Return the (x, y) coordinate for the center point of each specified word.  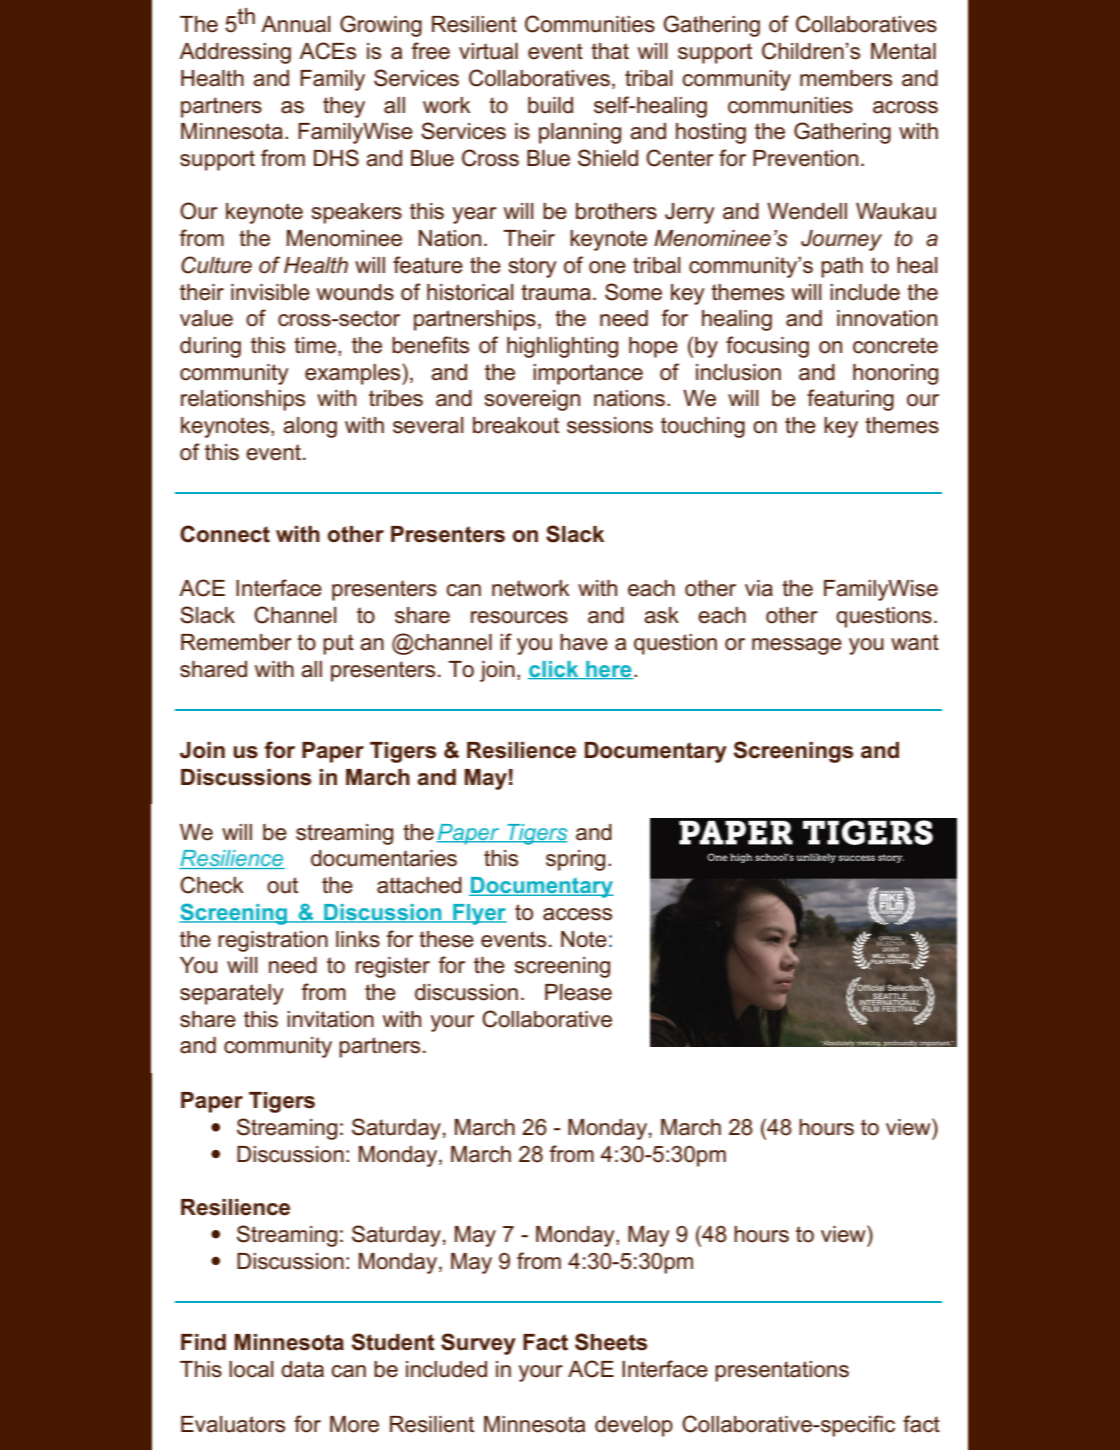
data (302, 1369)
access (577, 914)
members (846, 78)
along (310, 427)
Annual (295, 24)
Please (578, 992)
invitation (330, 1019)
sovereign (532, 400)
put (338, 644)
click (554, 670)
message (797, 646)
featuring (850, 400)
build (550, 105)
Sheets (611, 1342)
